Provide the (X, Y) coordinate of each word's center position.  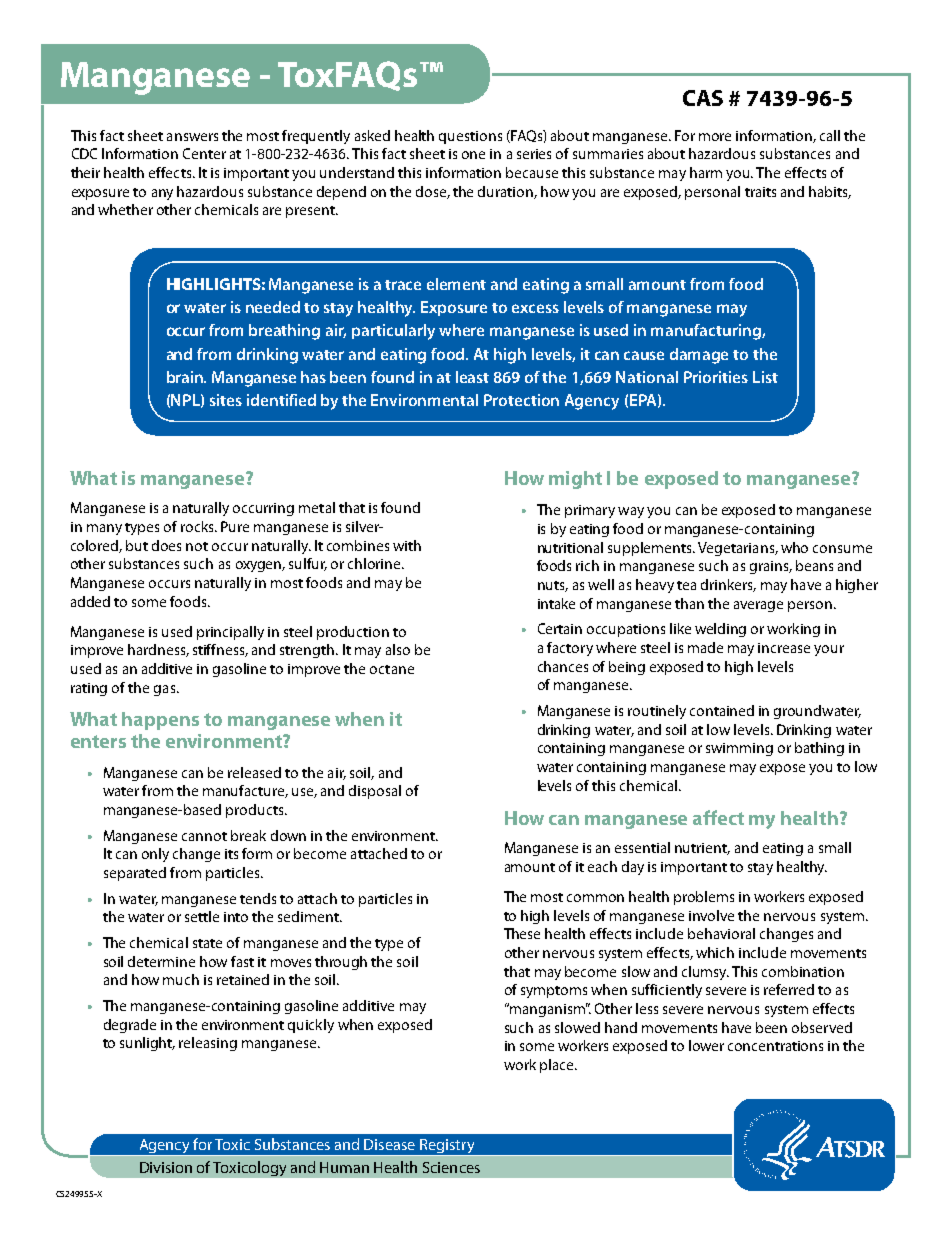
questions (470, 137)
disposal (375, 792)
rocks (198, 526)
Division (166, 1167)
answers (192, 137)
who (794, 547)
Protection (521, 400)
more (715, 137)
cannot (204, 836)
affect (718, 817)
